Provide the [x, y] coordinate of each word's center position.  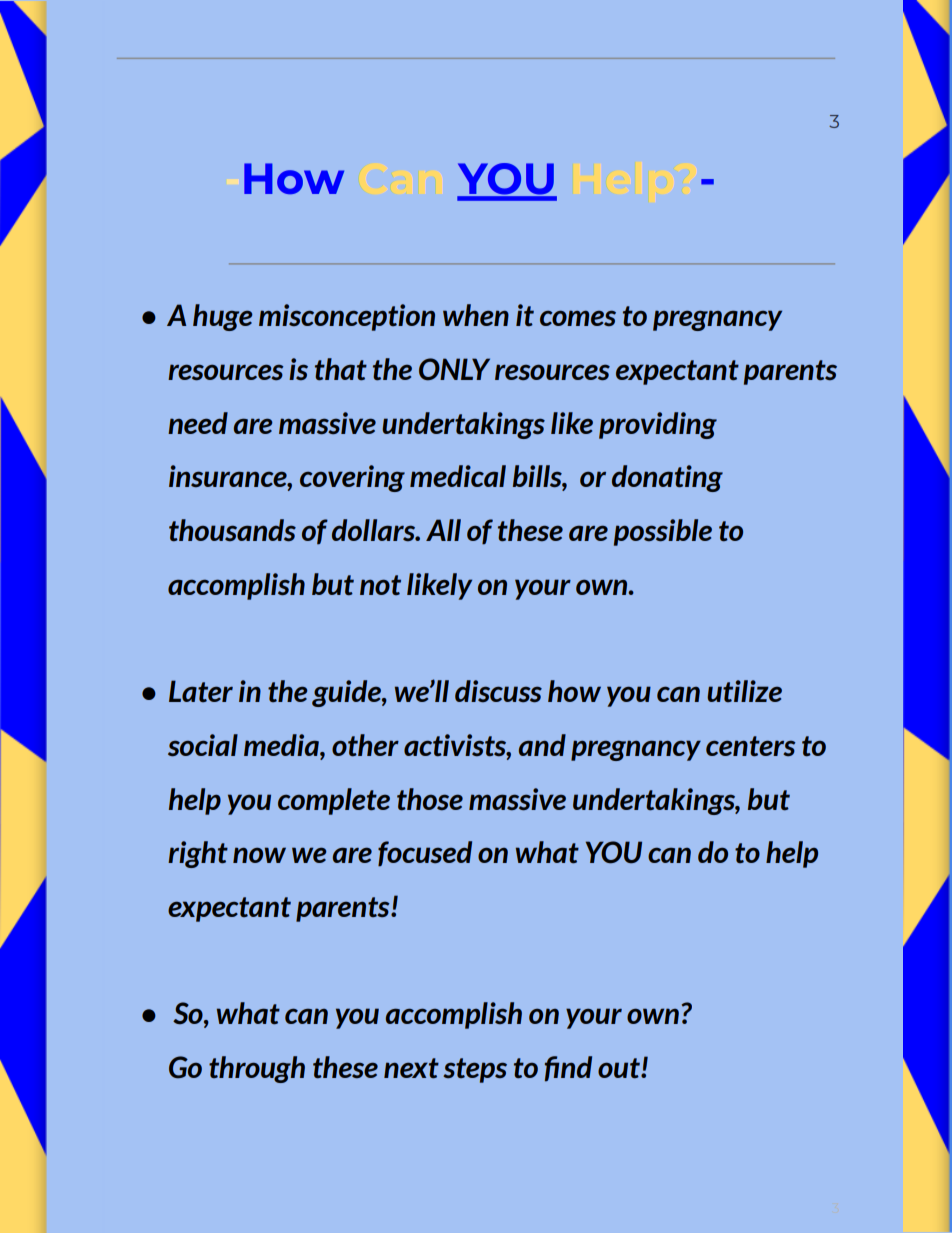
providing [658, 425]
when [476, 315]
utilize [744, 691]
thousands [232, 530]
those [430, 799]
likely [439, 586]
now [259, 855]
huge [223, 317]
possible [663, 532]
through [257, 1069]
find [568, 1069]
